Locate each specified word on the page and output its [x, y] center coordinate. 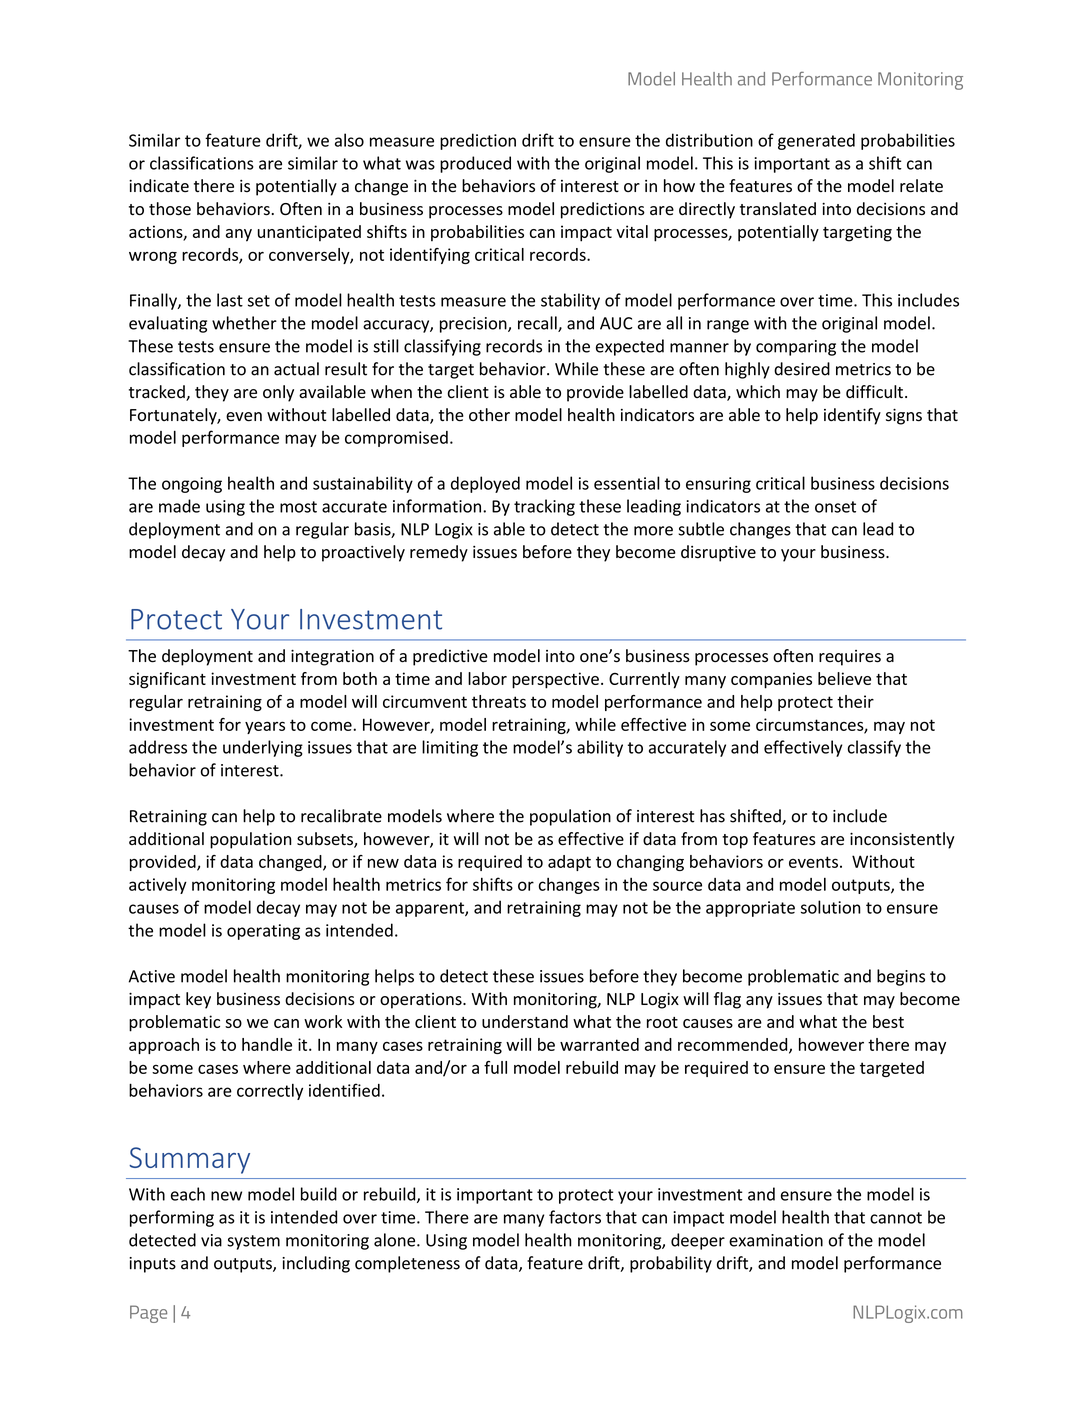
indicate [159, 186]
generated [816, 141]
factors [575, 1217]
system [253, 1242]
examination [776, 1240]
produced [475, 164]
